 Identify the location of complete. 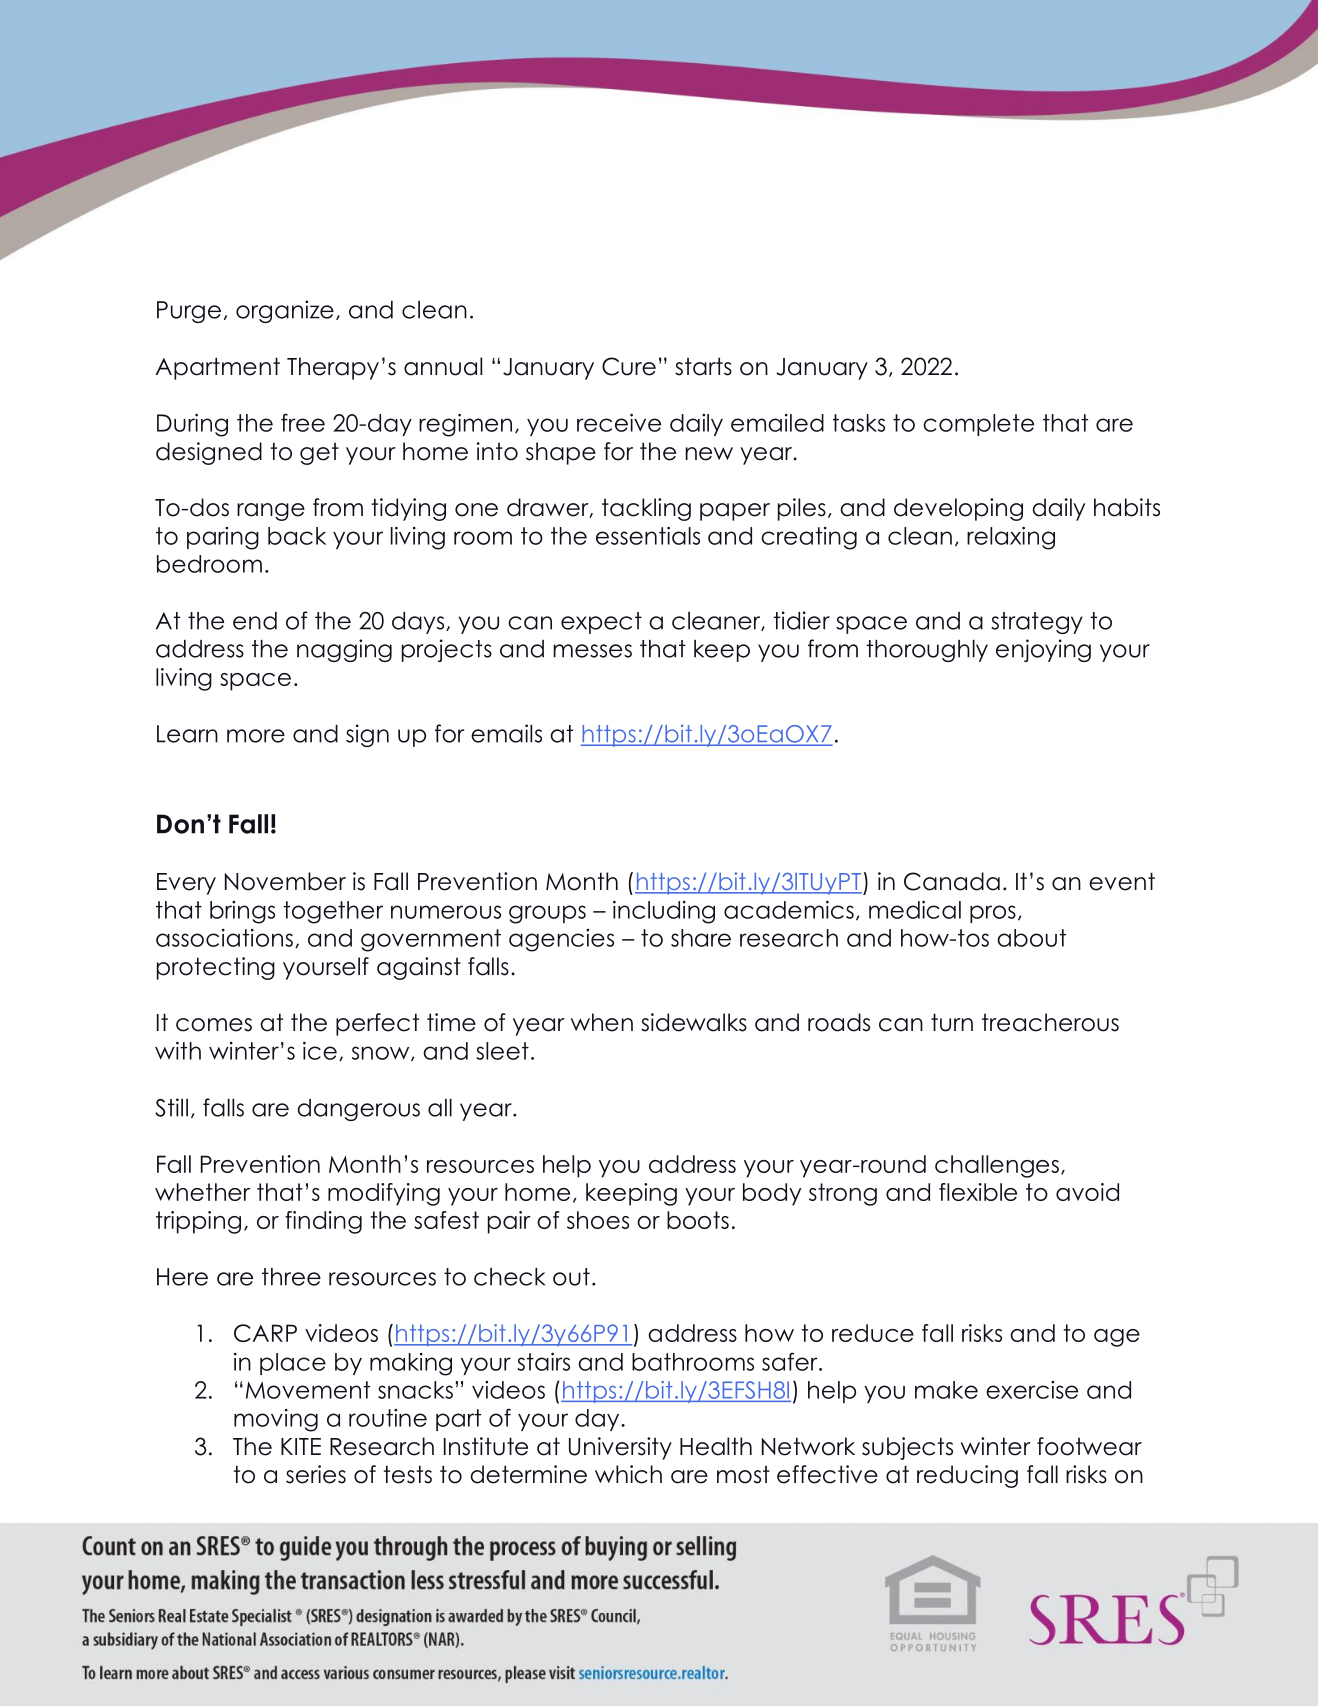
(978, 425).
